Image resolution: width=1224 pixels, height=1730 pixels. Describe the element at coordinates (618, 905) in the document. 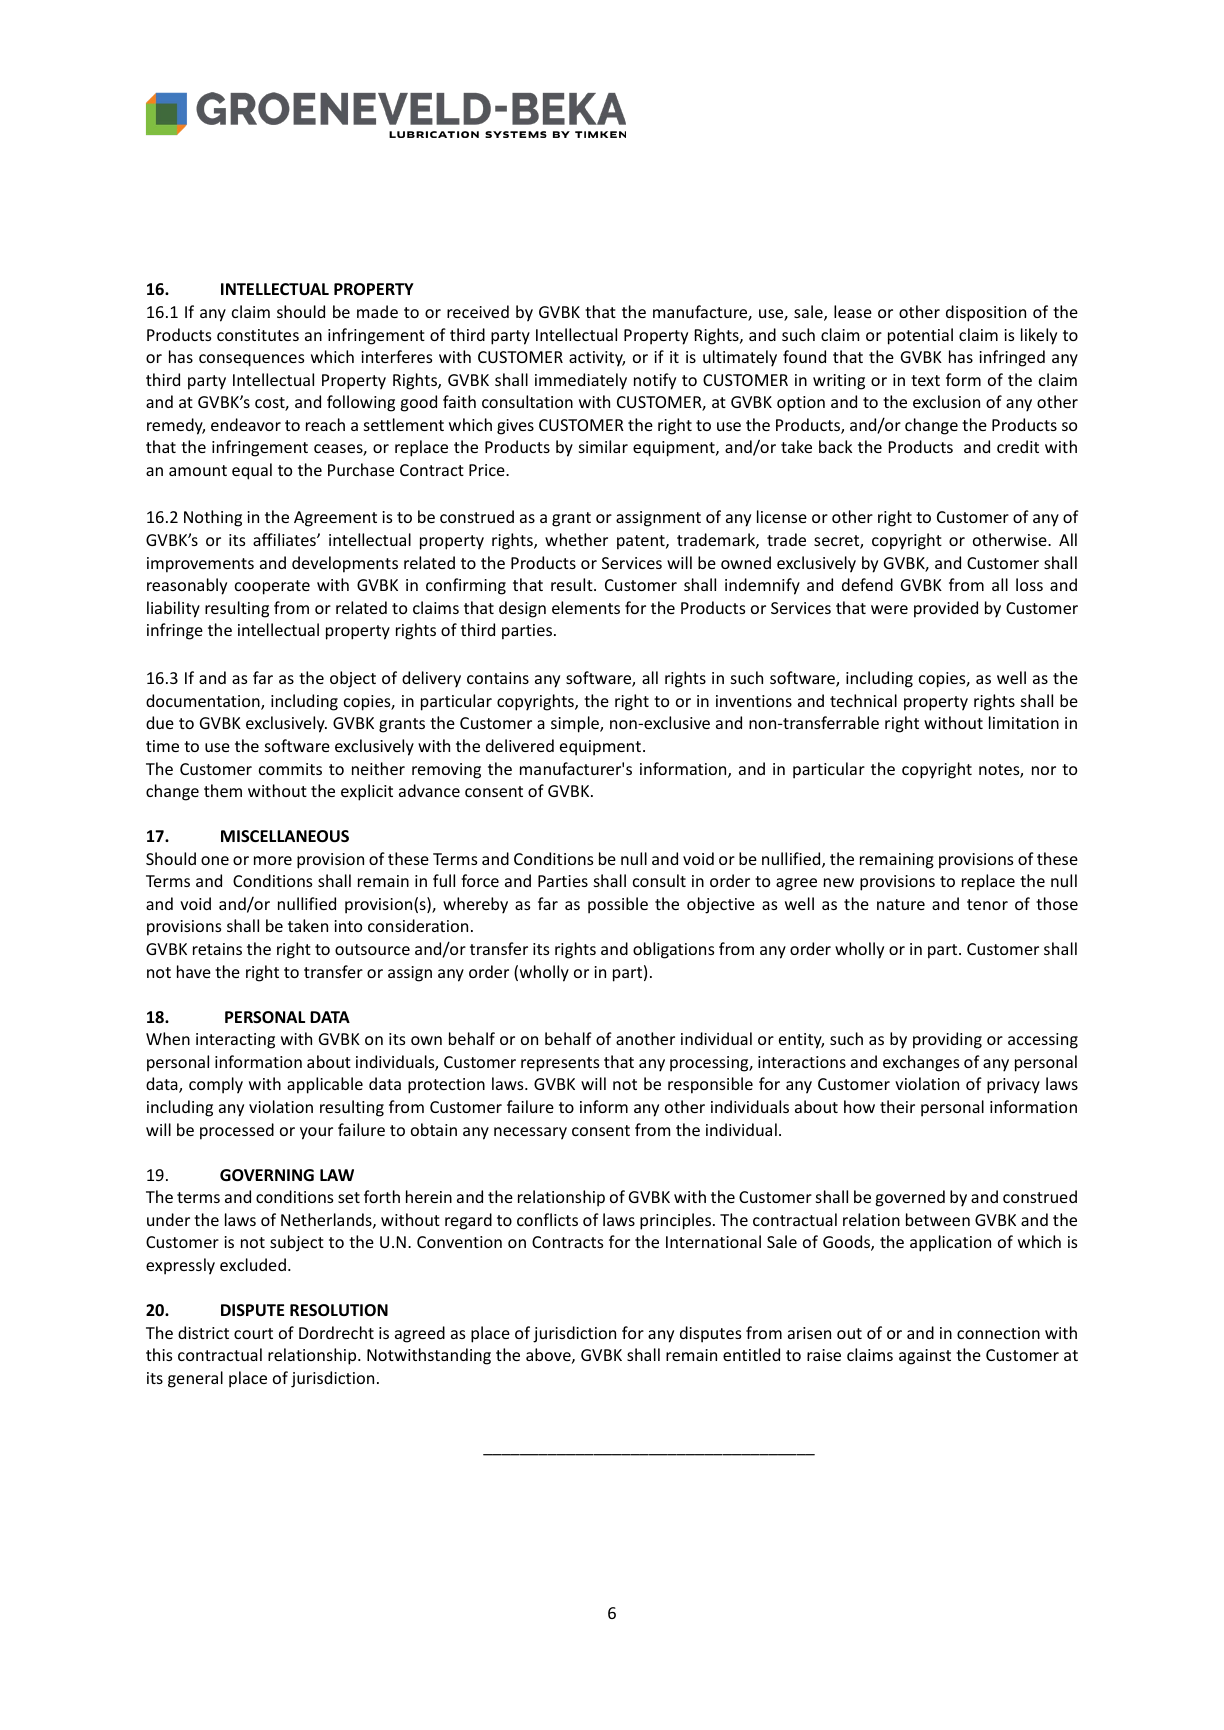

I see `possible` at that location.
